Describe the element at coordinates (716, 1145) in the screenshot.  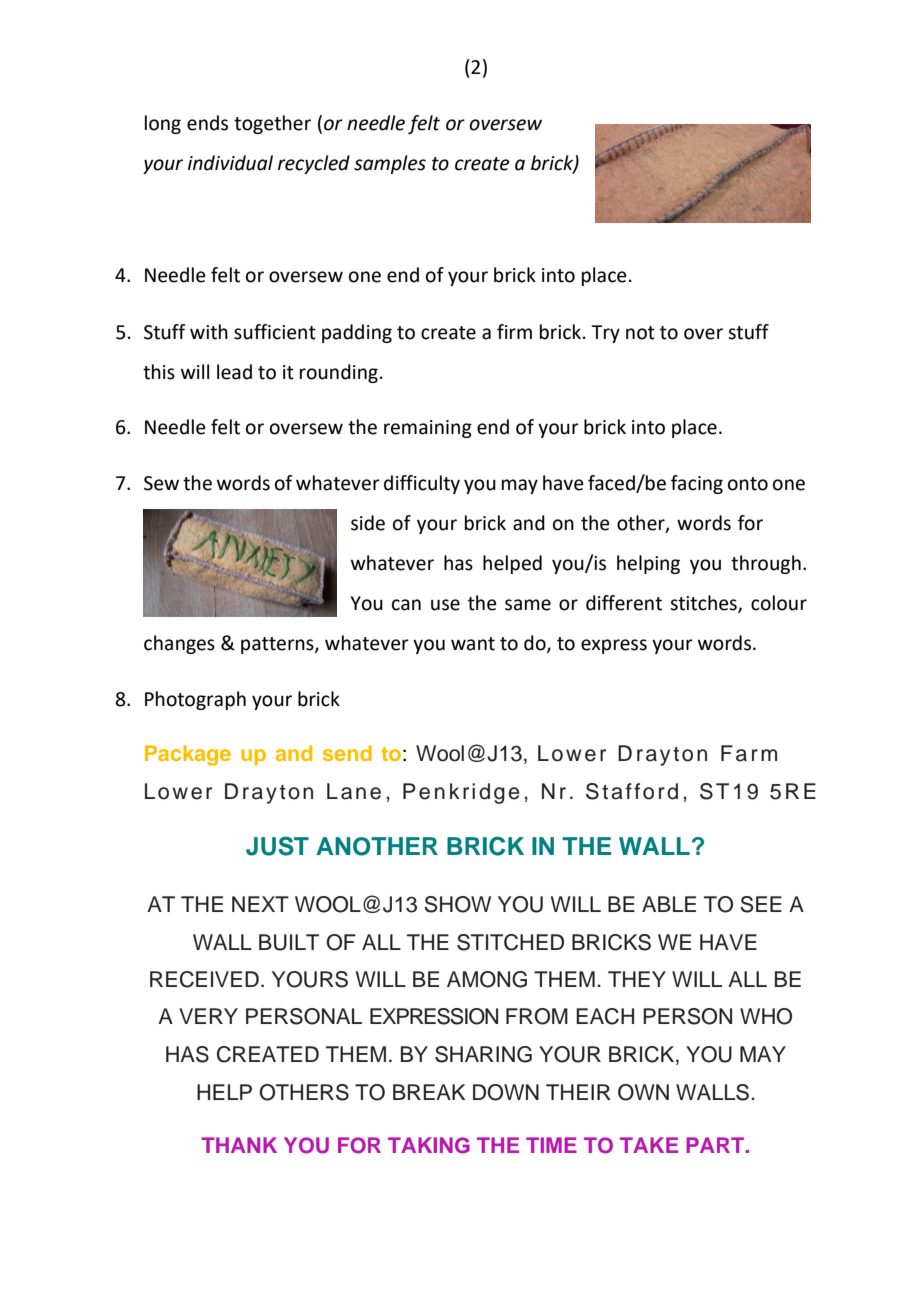
I see `PART` at that location.
